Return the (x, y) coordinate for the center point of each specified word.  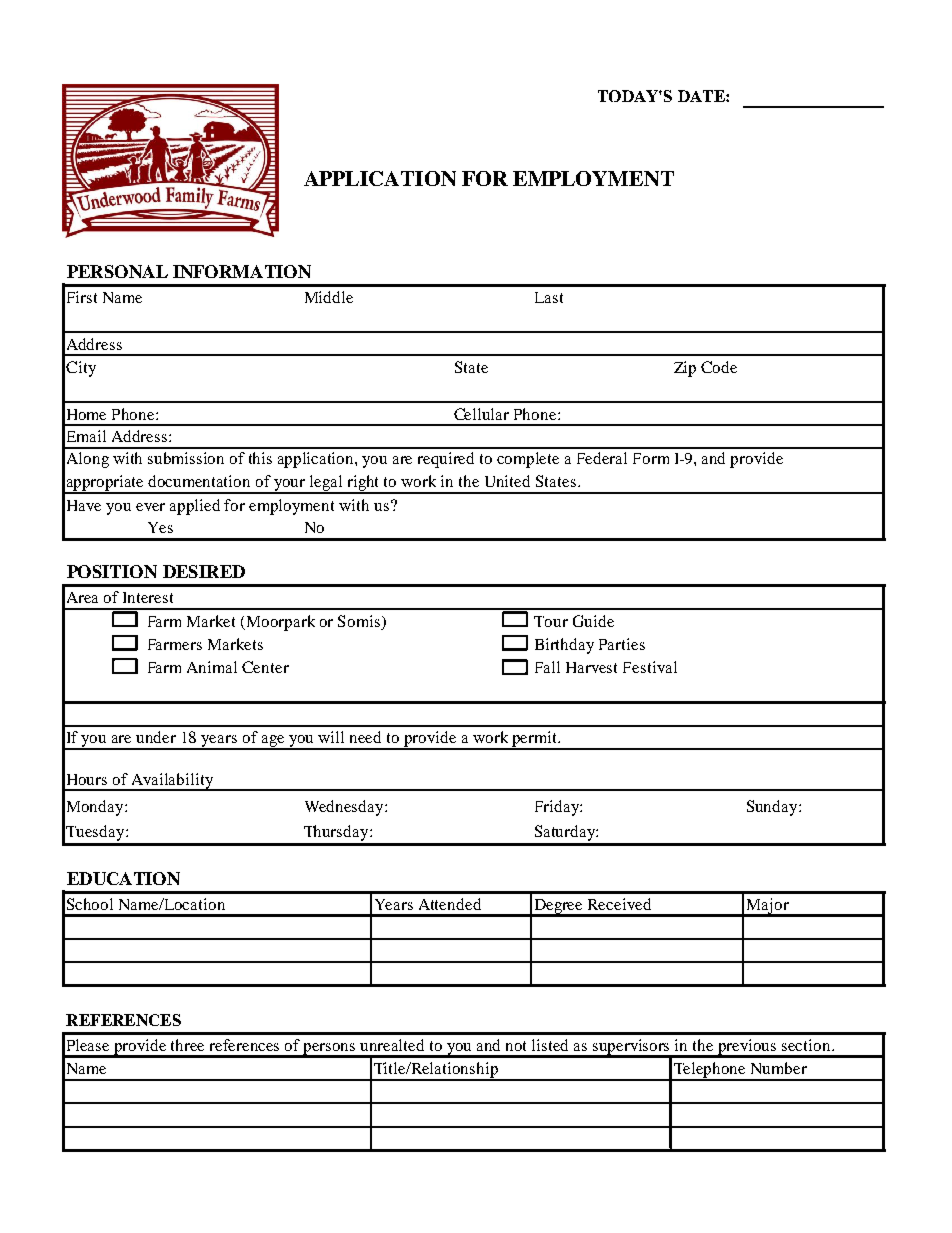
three (187, 1045)
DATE (702, 96)
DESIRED (204, 571)
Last (549, 297)
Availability (172, 782)
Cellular (481, 414)
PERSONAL (117, 271)
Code (719, 367)
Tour (551, 621)
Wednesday (345, 808)
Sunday (773, 808)
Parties (622, 644)
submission (186, 458)
